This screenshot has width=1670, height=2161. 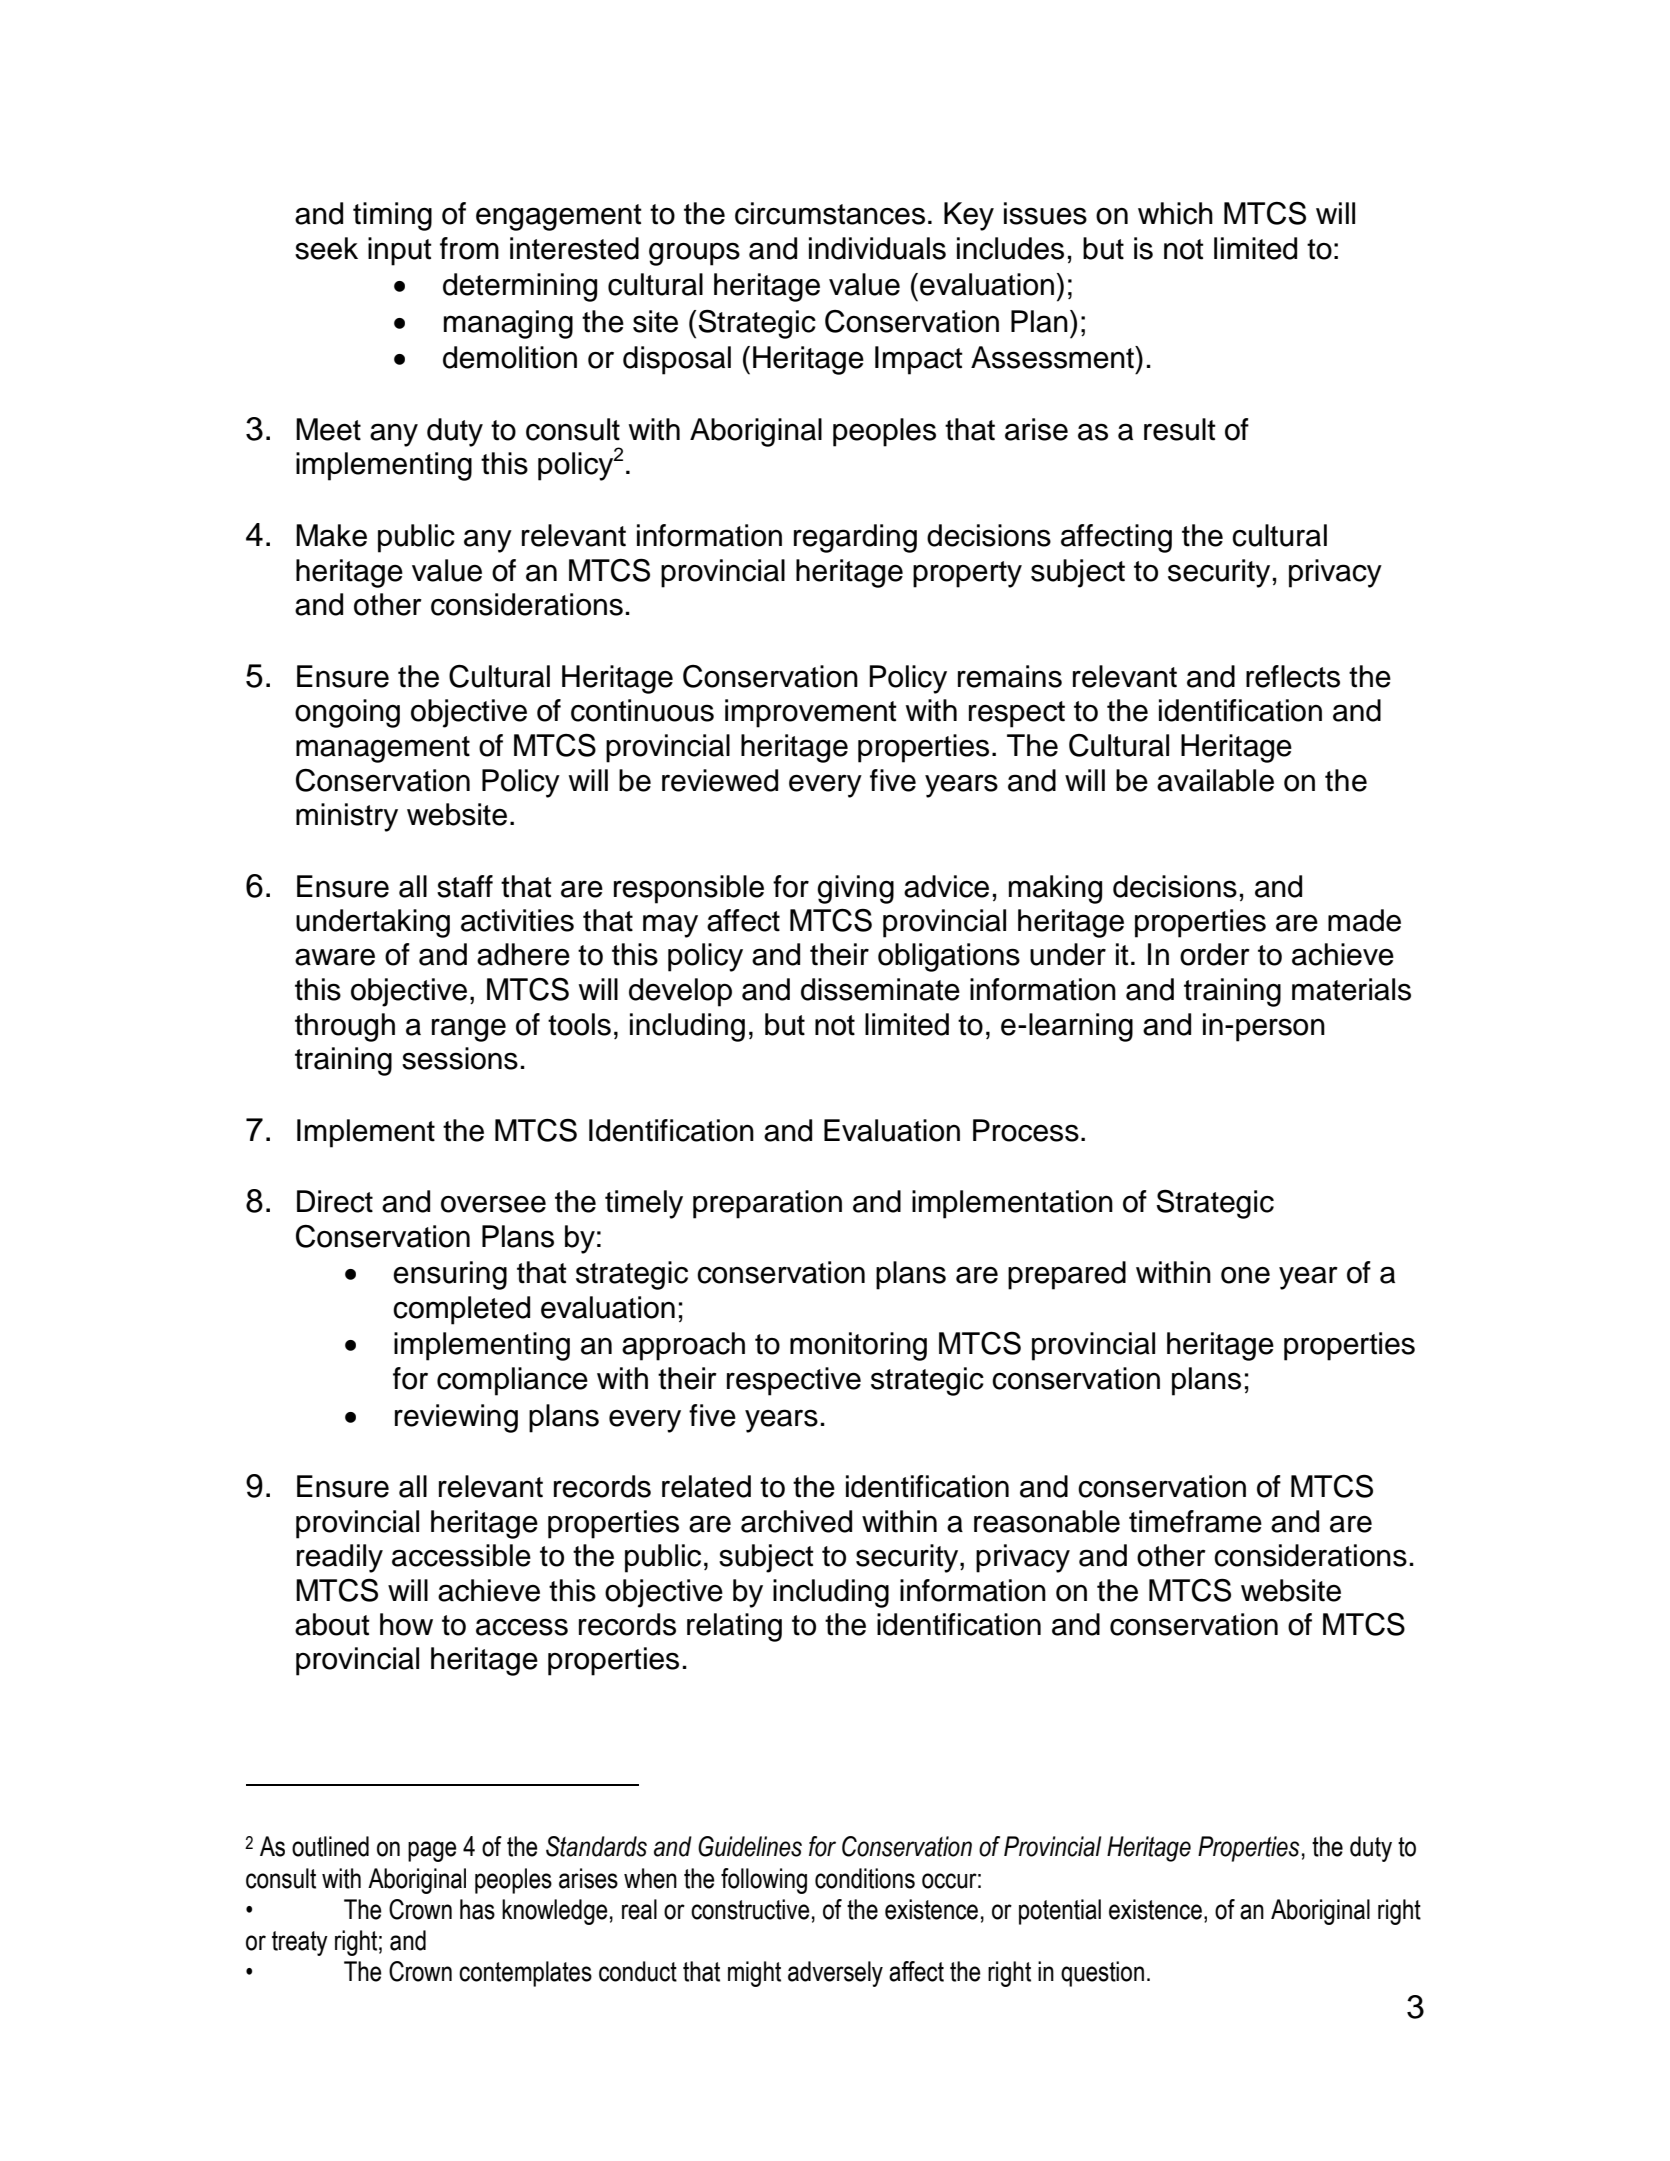 I want to click on reviewing, so click(x=456, y=1418).
